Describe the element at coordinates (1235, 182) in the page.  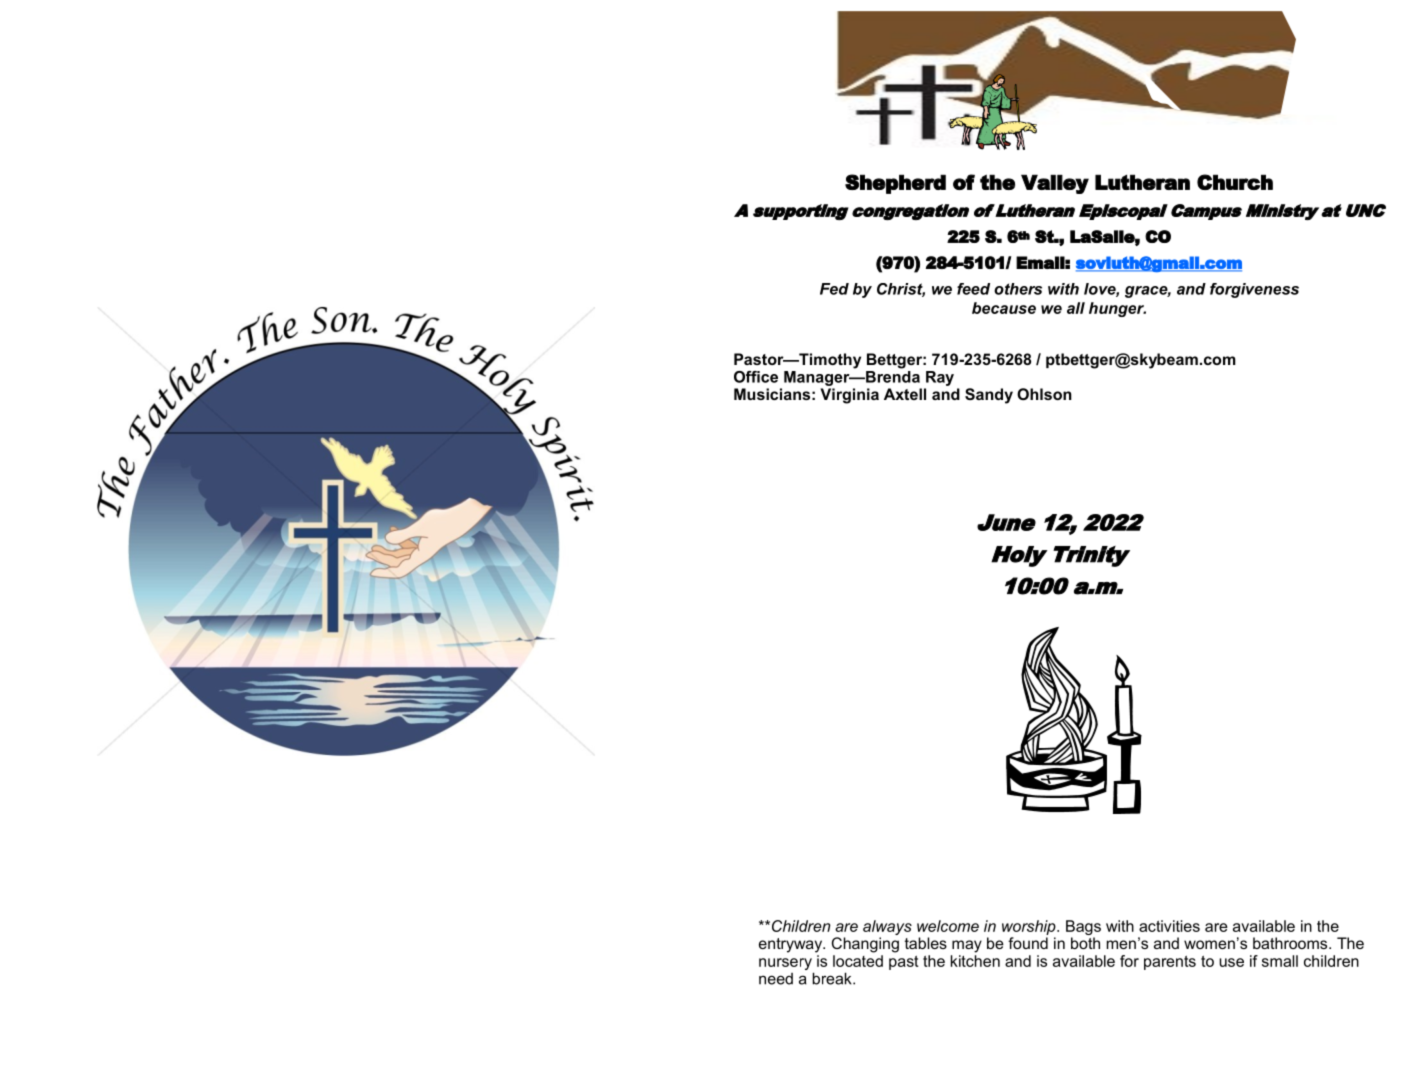
I see `Church` at that location.
